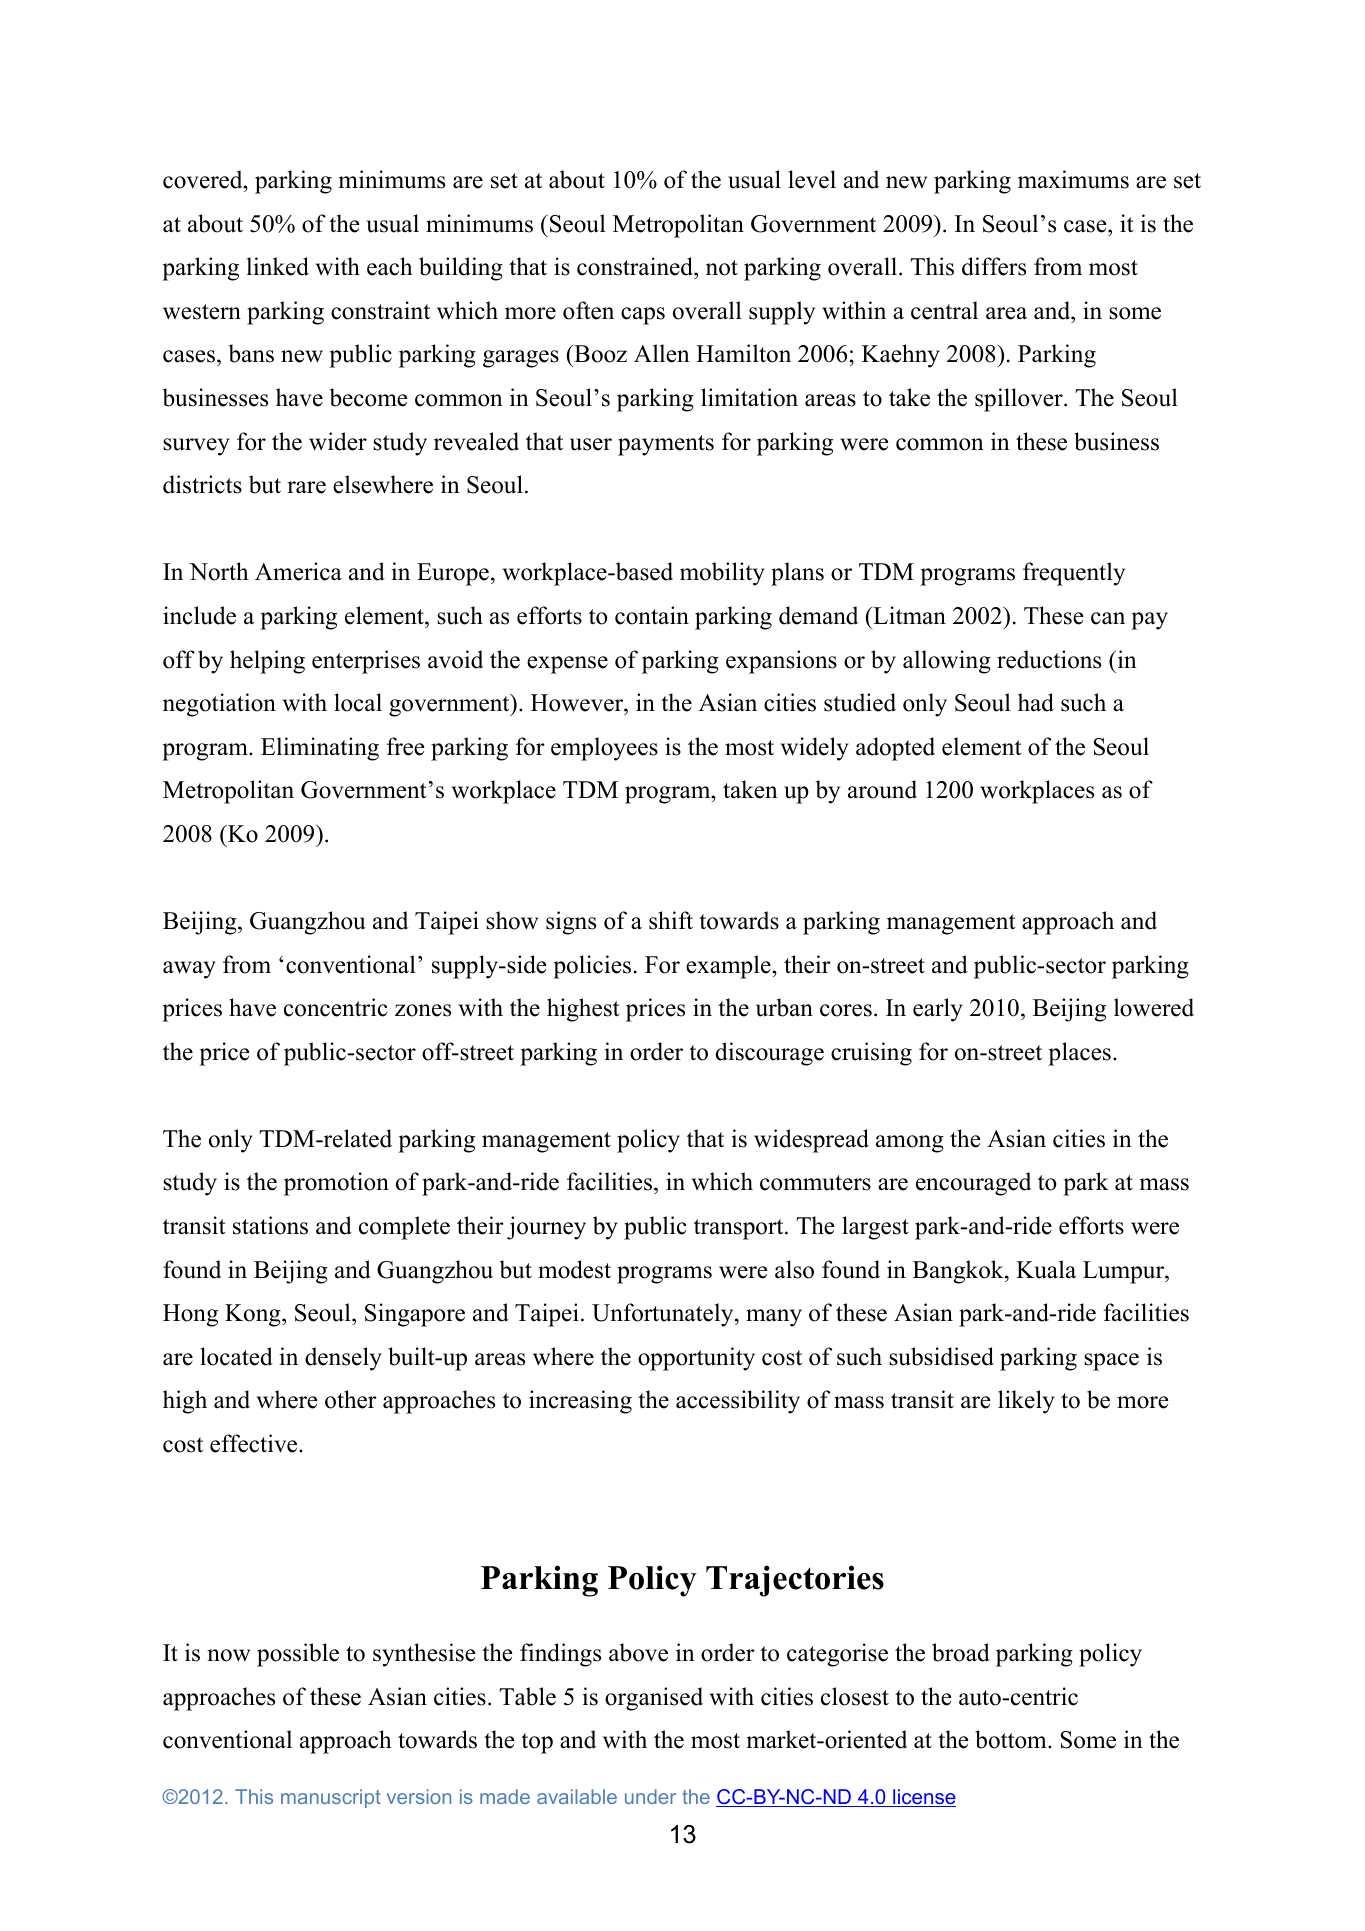 This document has width=1365, height=1931. I want to click on Bangkok, so click(959, 1272).
